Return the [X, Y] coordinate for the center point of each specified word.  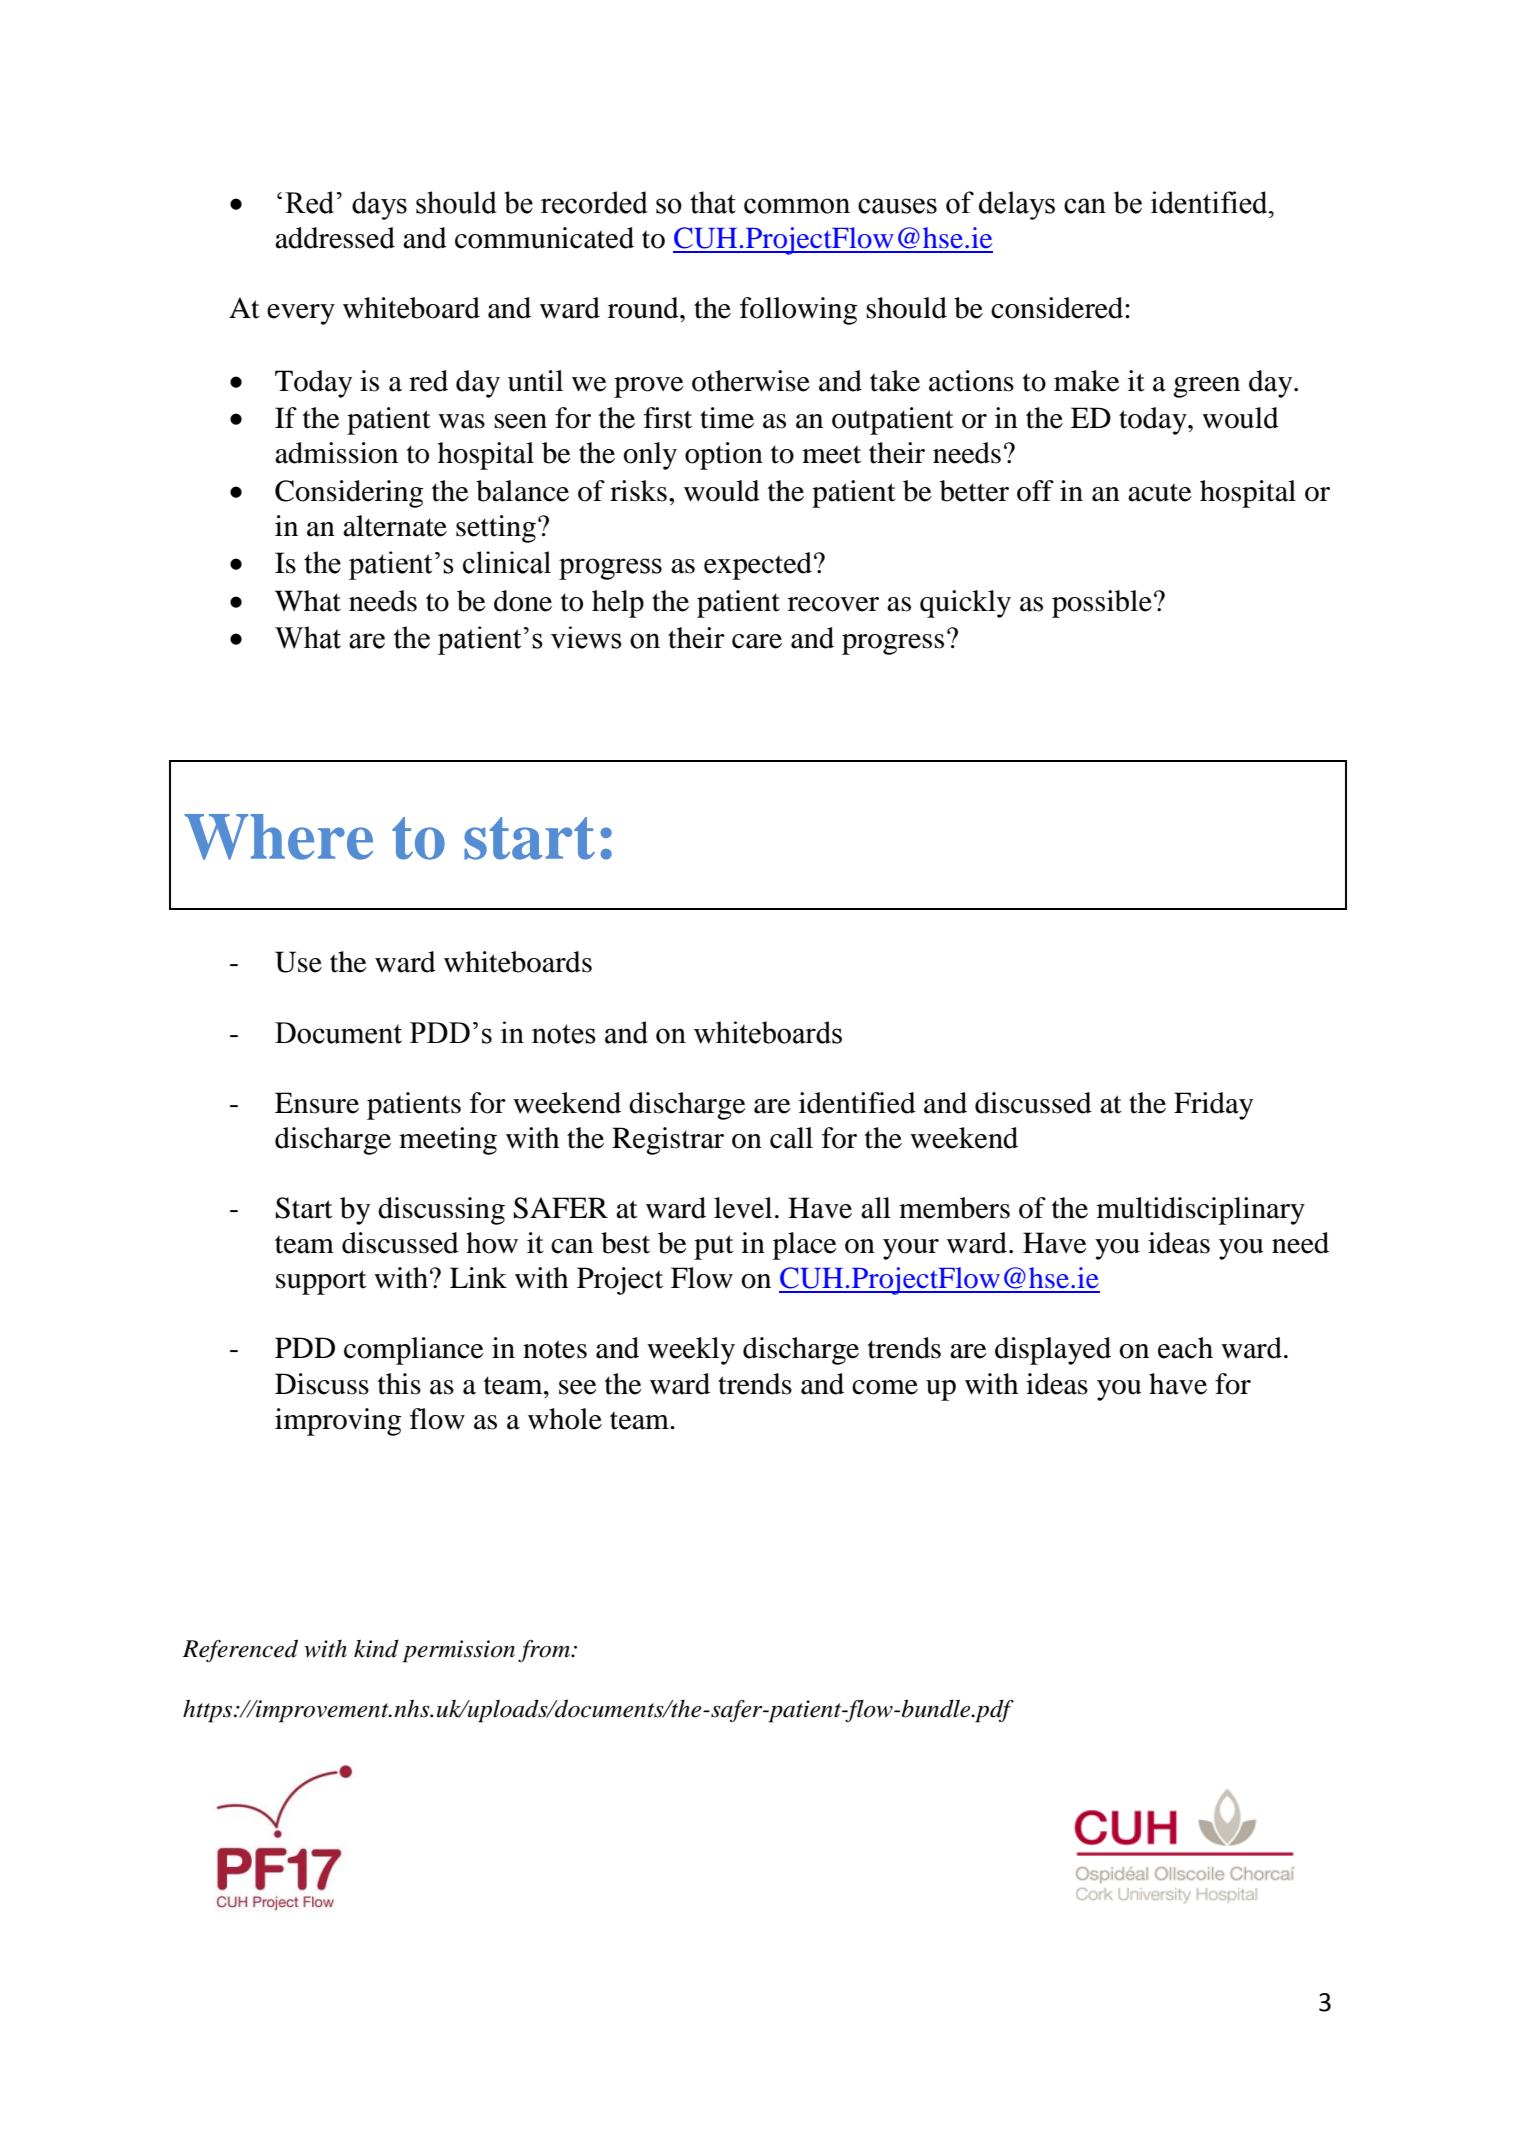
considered [1058, 308]
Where [278, 837]
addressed [335, 238]
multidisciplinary [1201, 1211]
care [757, 641]
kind [376, 1648]
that [713, 202]
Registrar [668, 1141]
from [545, 1651]
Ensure [317, 1103]
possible [1102, 604]
